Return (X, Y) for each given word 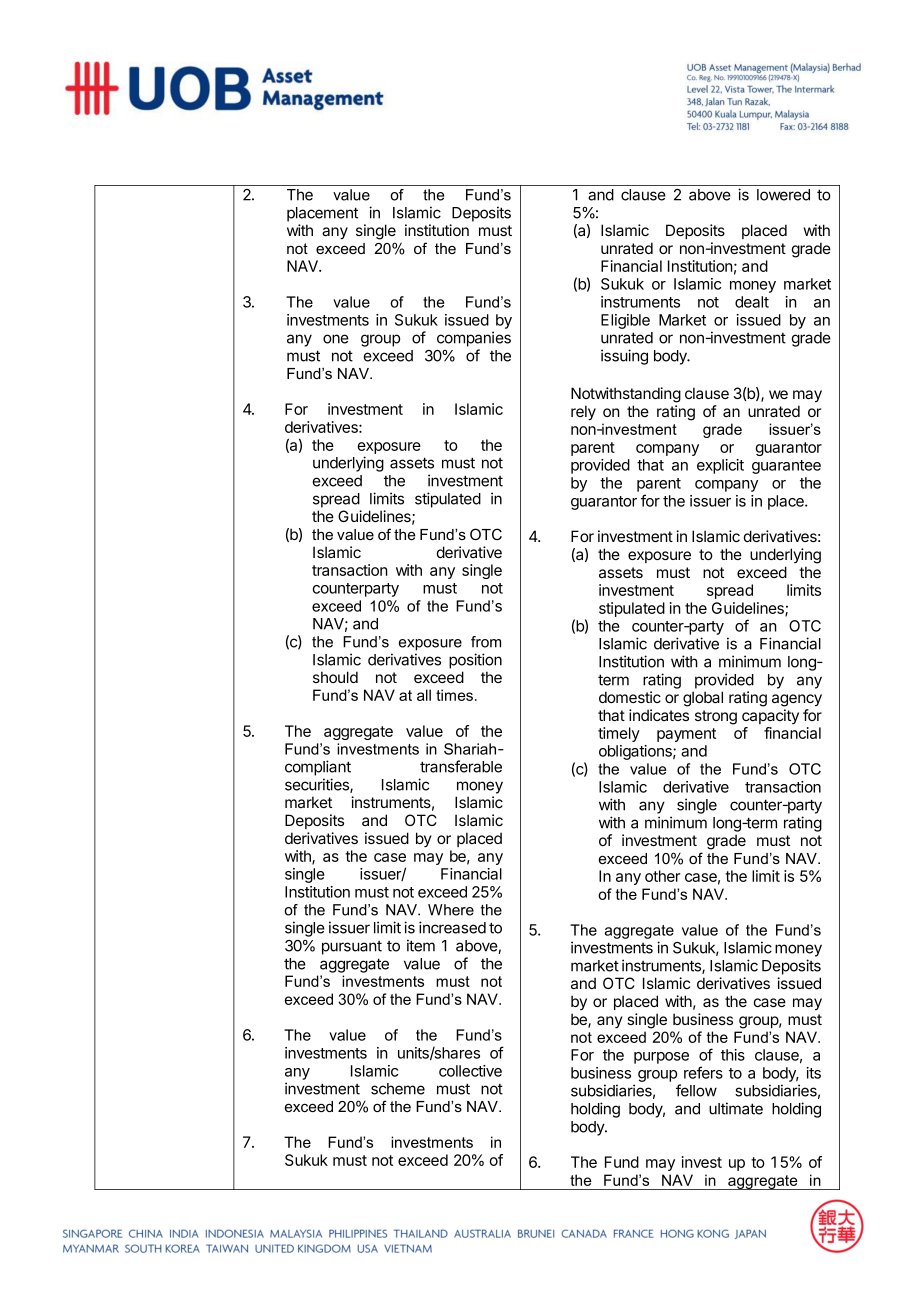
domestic (630, 697)
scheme (398, 1089)
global (703, 699)
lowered (783, 195)
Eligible (625, 321)
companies (474, 339)
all (424, 695)
